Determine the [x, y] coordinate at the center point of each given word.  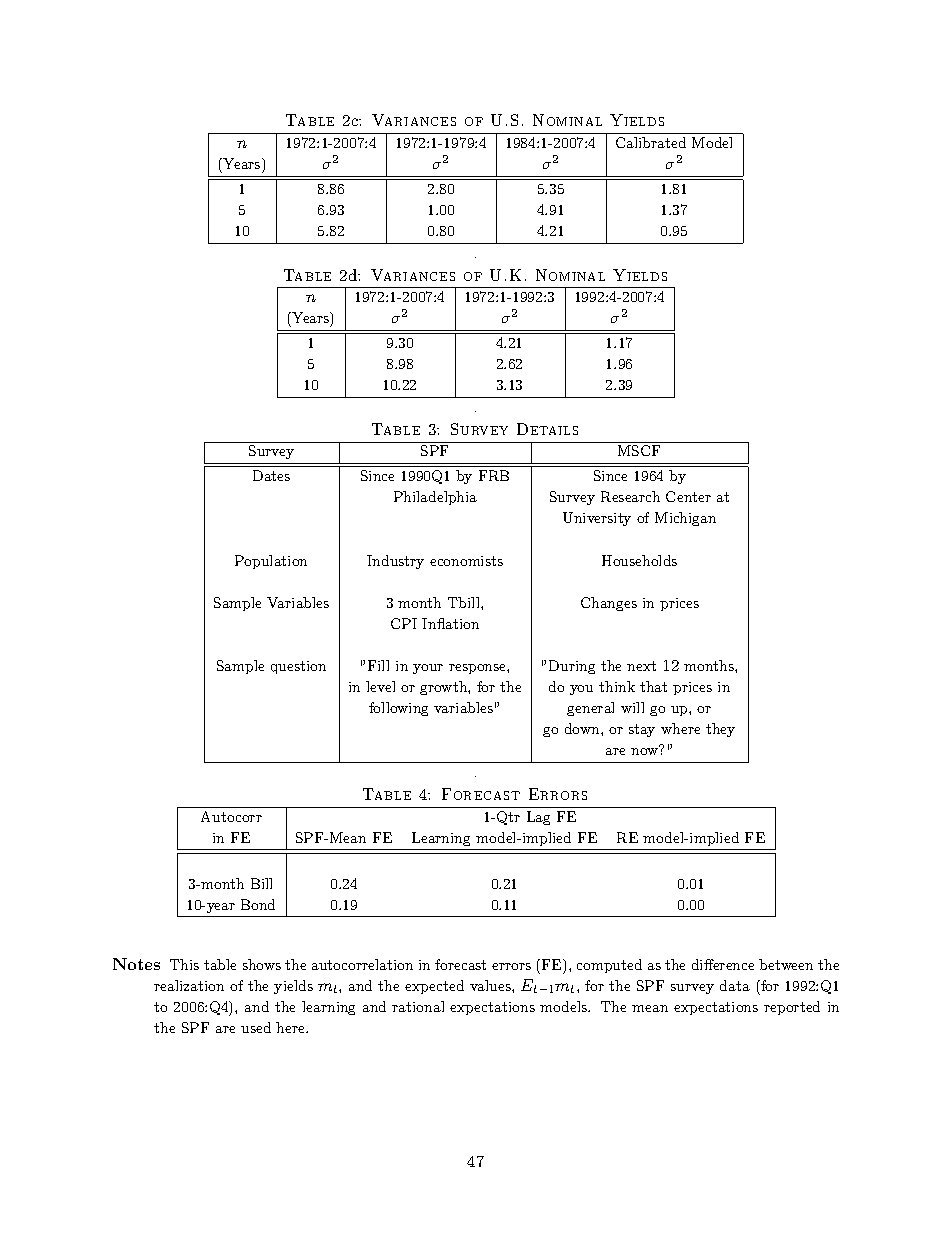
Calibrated [651, 142]
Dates [271, 475]
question [298, 667]
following [398, 709]
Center [688, 496]
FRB [494, 475]
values [491, 985]
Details [547, 429]
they [720, 730]
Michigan [685, 519]
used [256, 1027]
